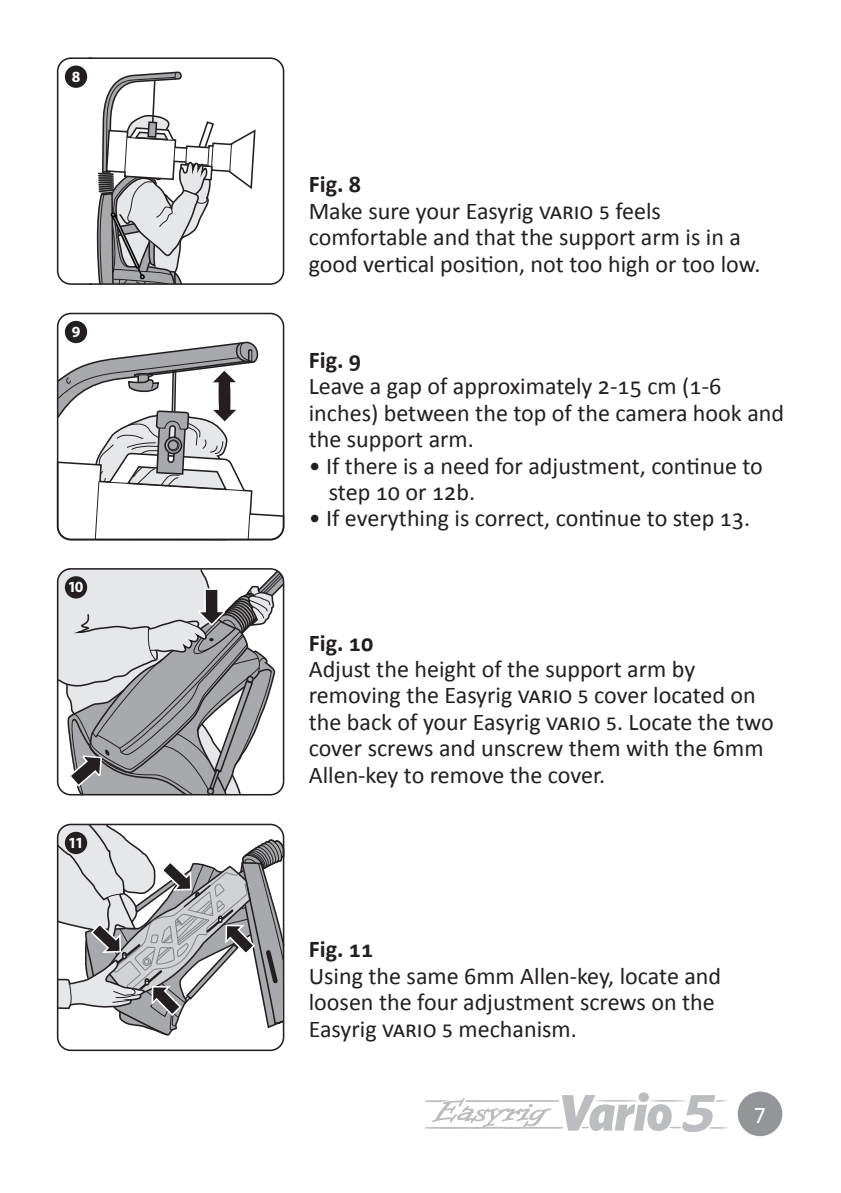 Image resolution: width=841 pixels, height=1193 pixels. Describe the element at coordinates (341, 1002) in the screenshot. I see `loosen` at that location.
